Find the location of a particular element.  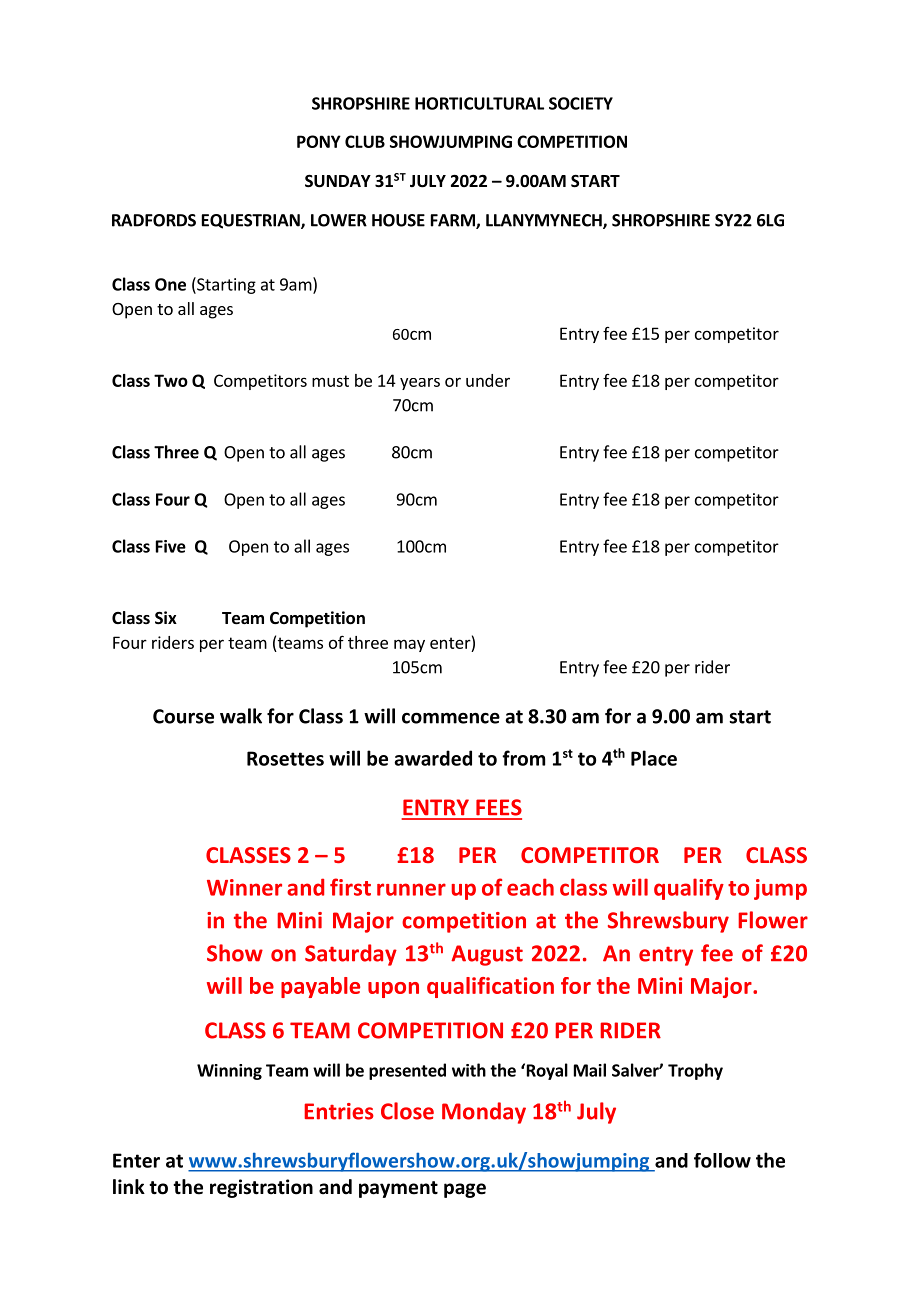

years is located at coordinates (420, 384).
